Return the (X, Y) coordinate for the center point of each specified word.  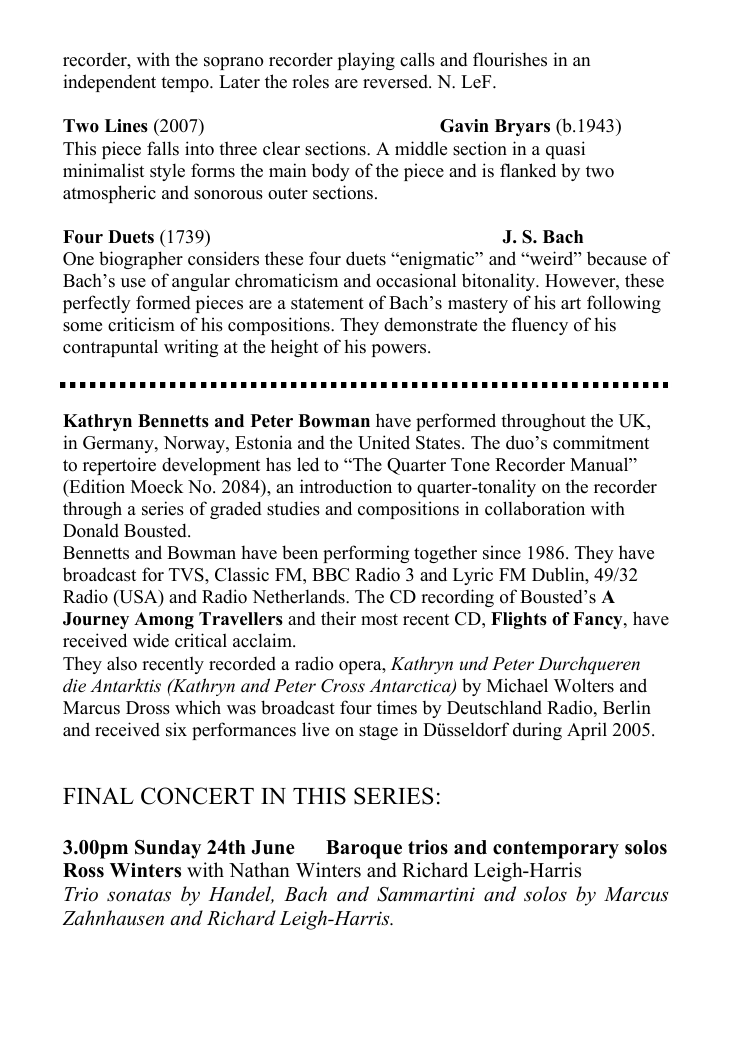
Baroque (364, 849)
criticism (141, 324)
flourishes (510, 59)
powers (400, 350)
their (338, 618)
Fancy (599, 620)
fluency (540, 326)
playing (366, 61)
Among (164, 620)
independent (109, 83)
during (537, 731)
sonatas (139, 895)
